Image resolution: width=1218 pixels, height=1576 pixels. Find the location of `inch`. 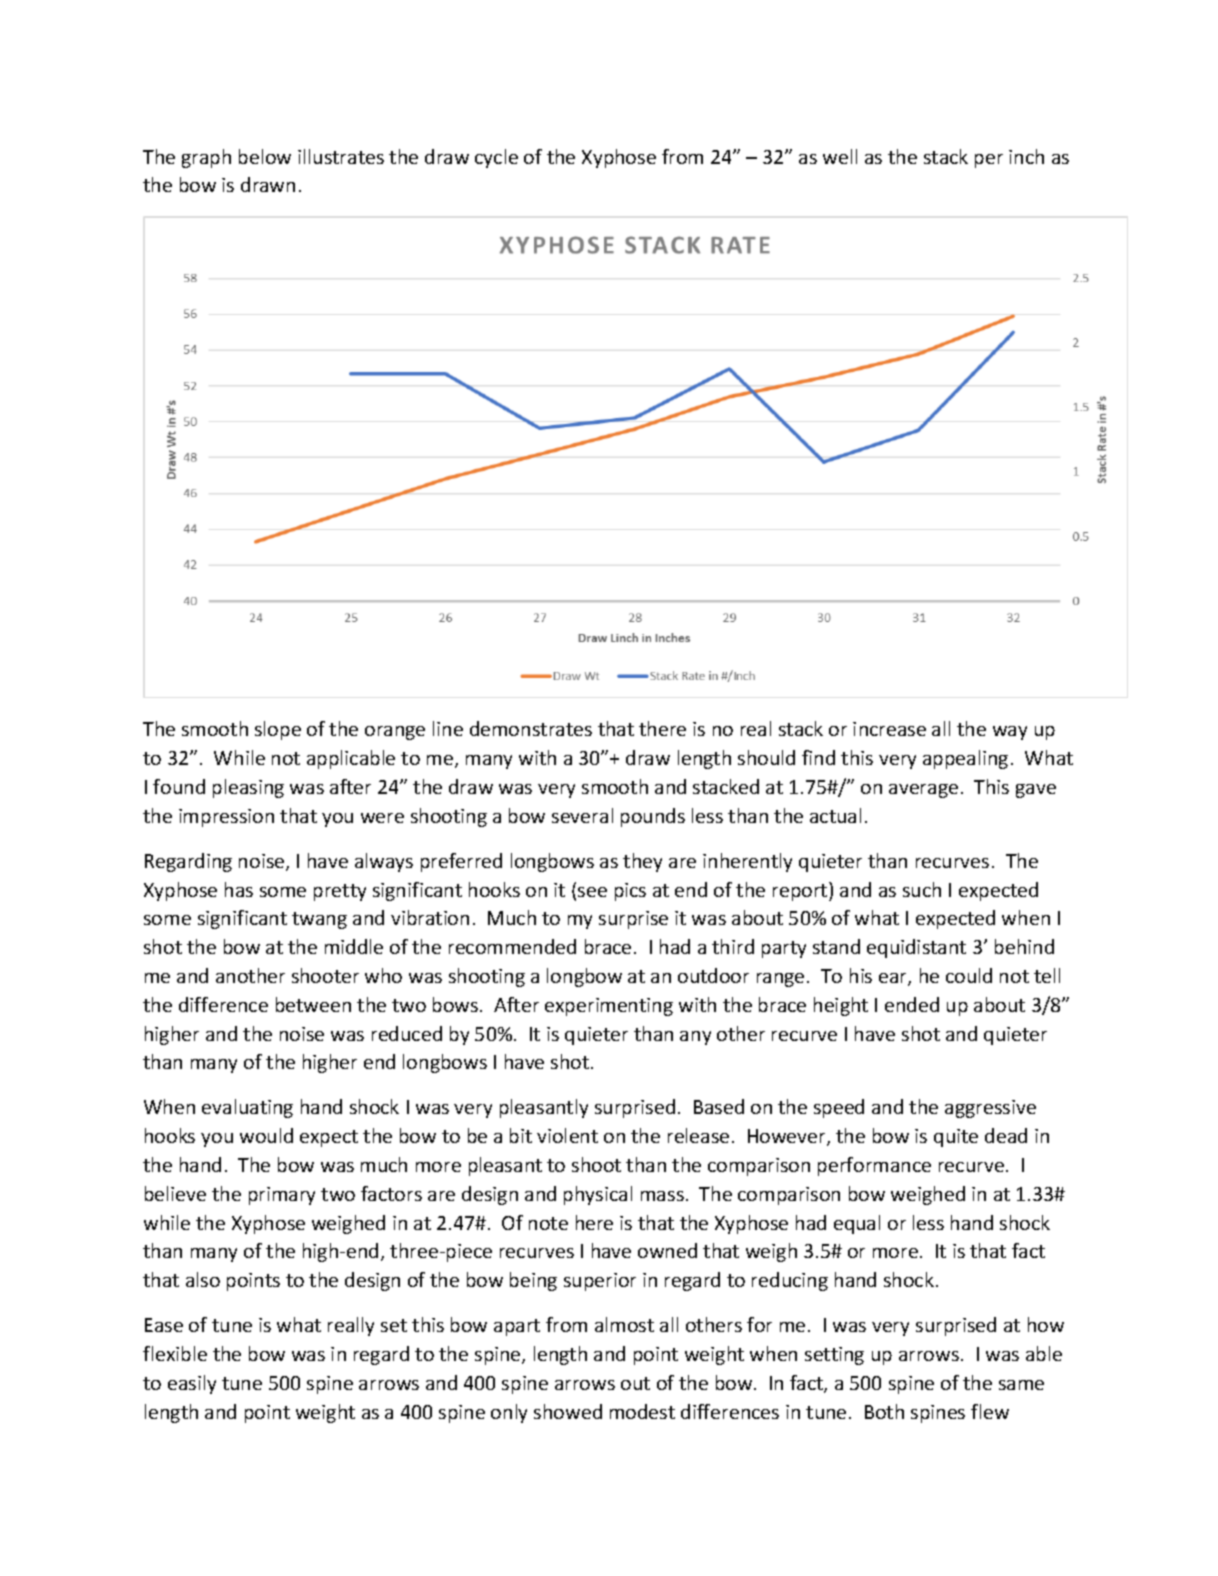

inch is located at coordinates (1026, 156).
